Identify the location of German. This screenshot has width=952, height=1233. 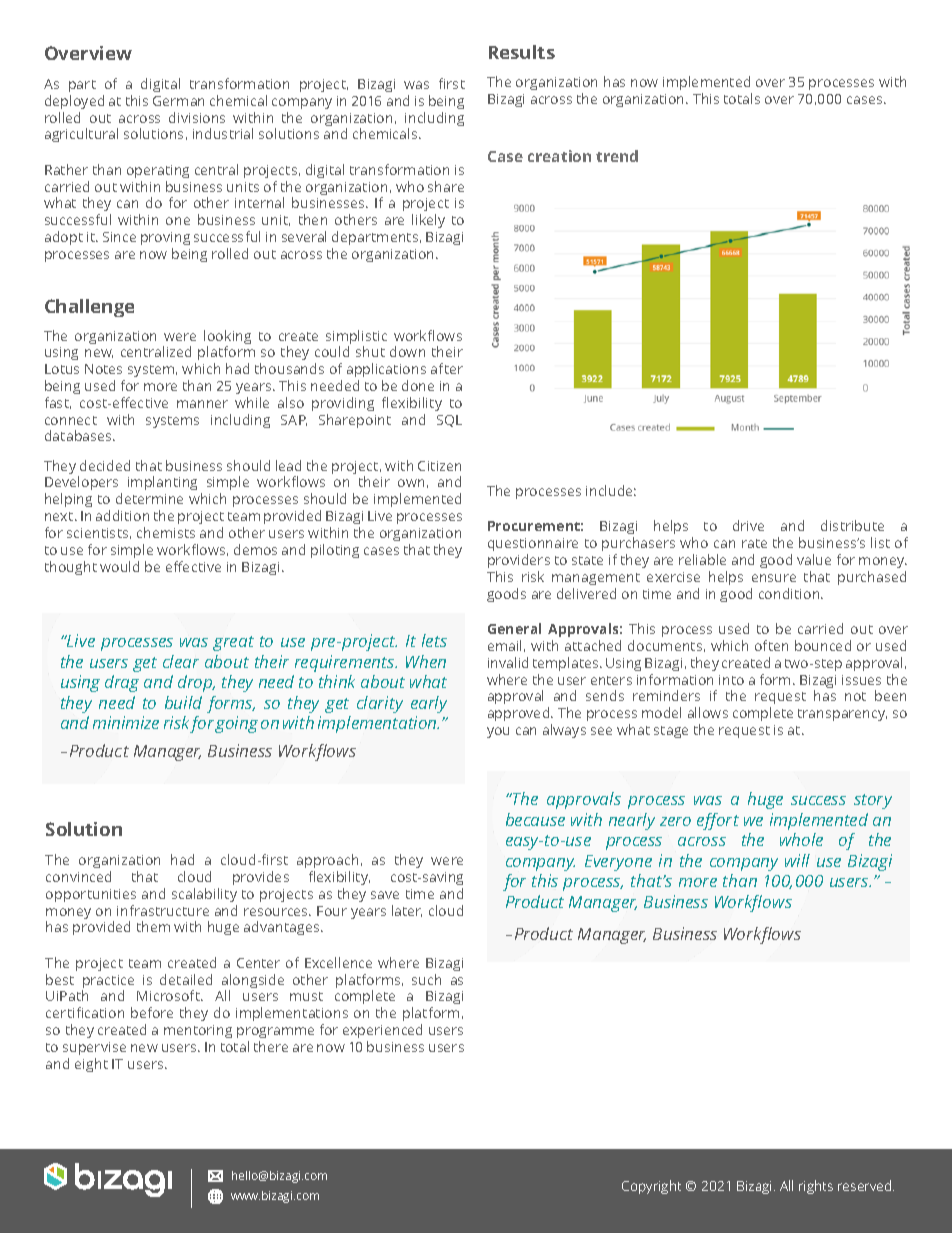
(178, 101).
